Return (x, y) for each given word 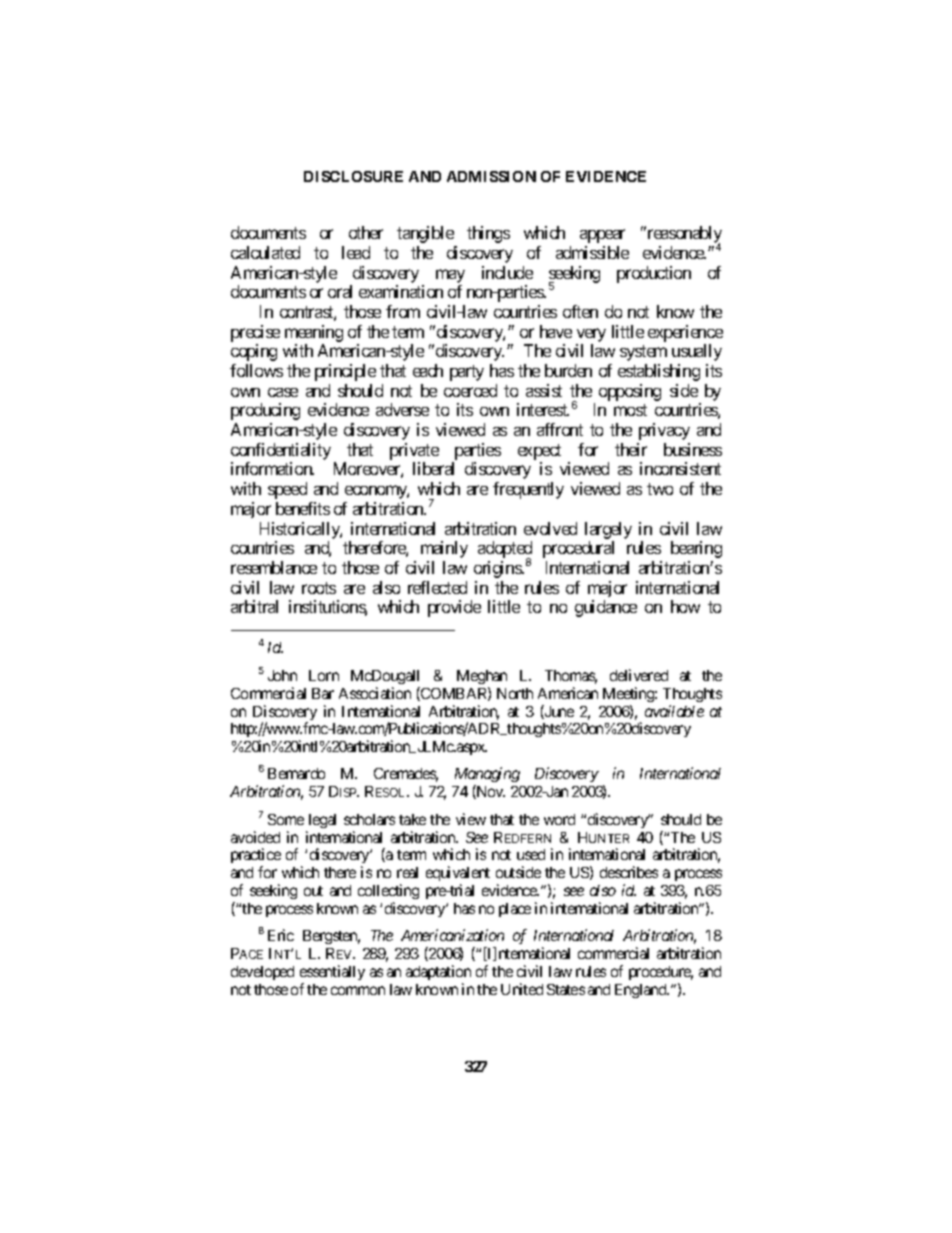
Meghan (482, 677)
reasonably (683, 236)
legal (322, 821)
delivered (639, 675)
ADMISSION (491, 176)
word (559, 819)
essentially (332, 972)
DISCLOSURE (353, 176)
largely (608, 530)
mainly (444, 549)
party (467, 373)
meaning (314, 333)
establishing (659, 372)
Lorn (324, 675)
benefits (303, 508)
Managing (487, 776)
